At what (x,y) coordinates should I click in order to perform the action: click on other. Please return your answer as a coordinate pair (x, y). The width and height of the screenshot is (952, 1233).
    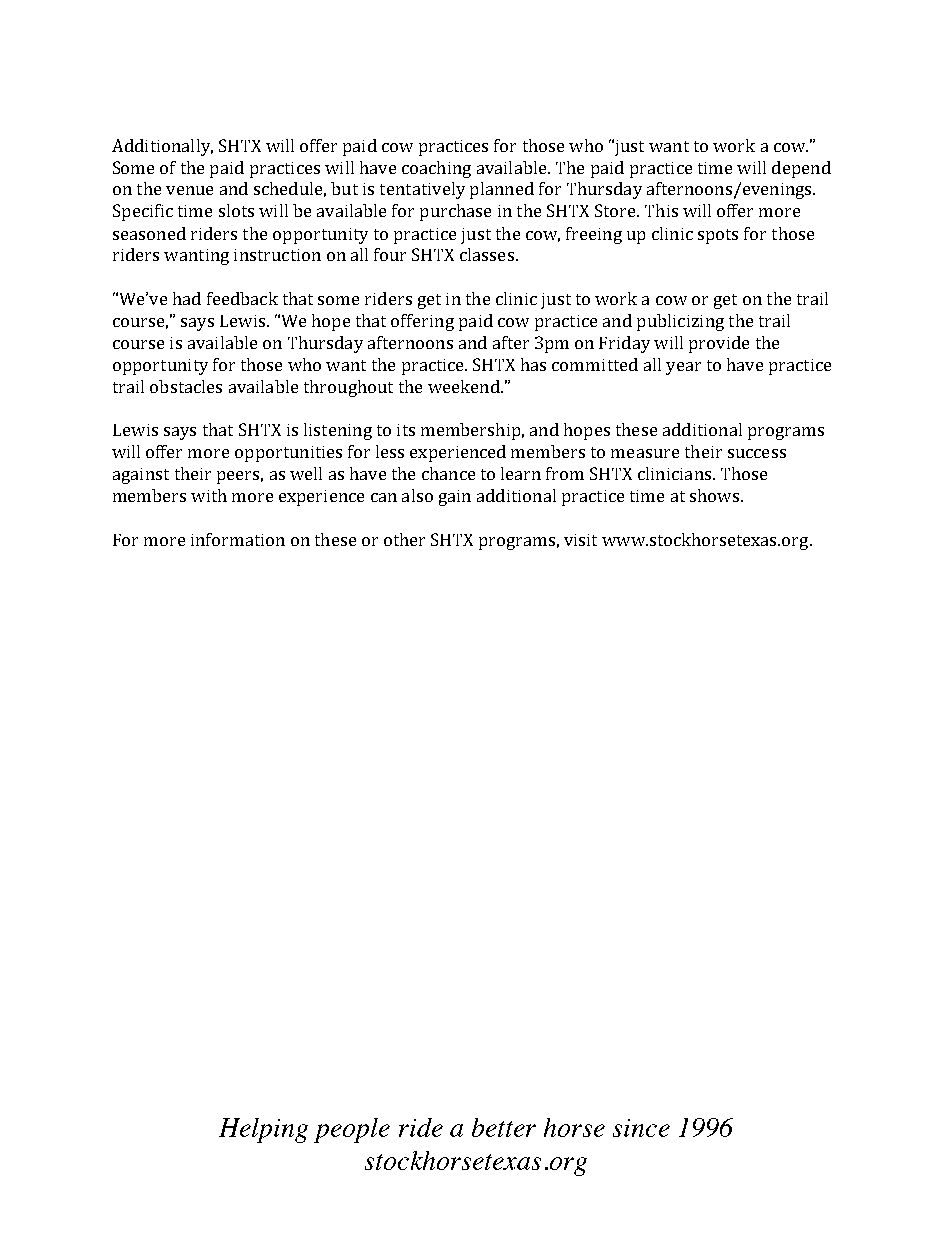
    Looking at the image, I should click on (404, 539).
